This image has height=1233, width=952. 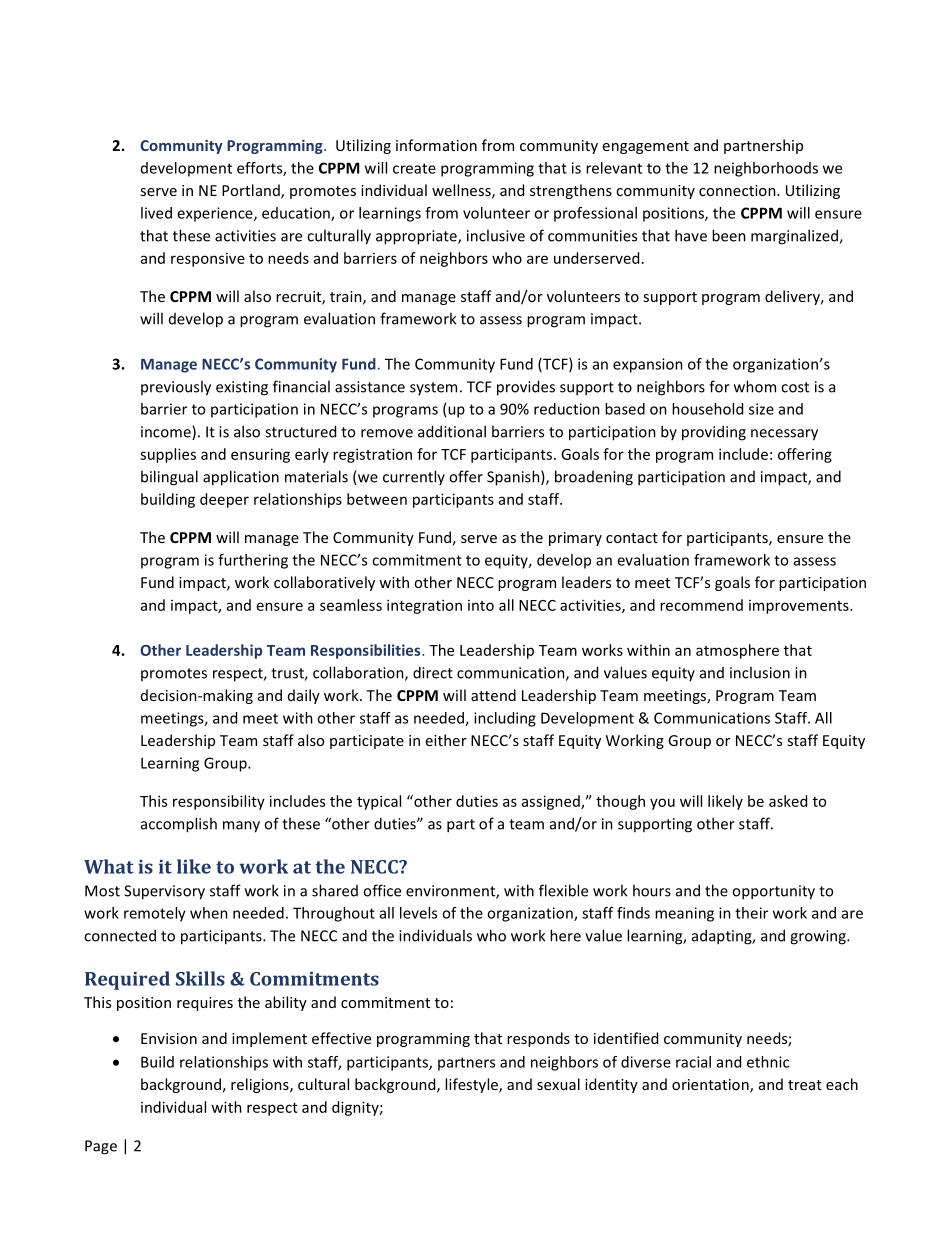 What do you see at coordinates (773, 892) in the image?
I see `opportunity` at bounding box center [773, 892].
